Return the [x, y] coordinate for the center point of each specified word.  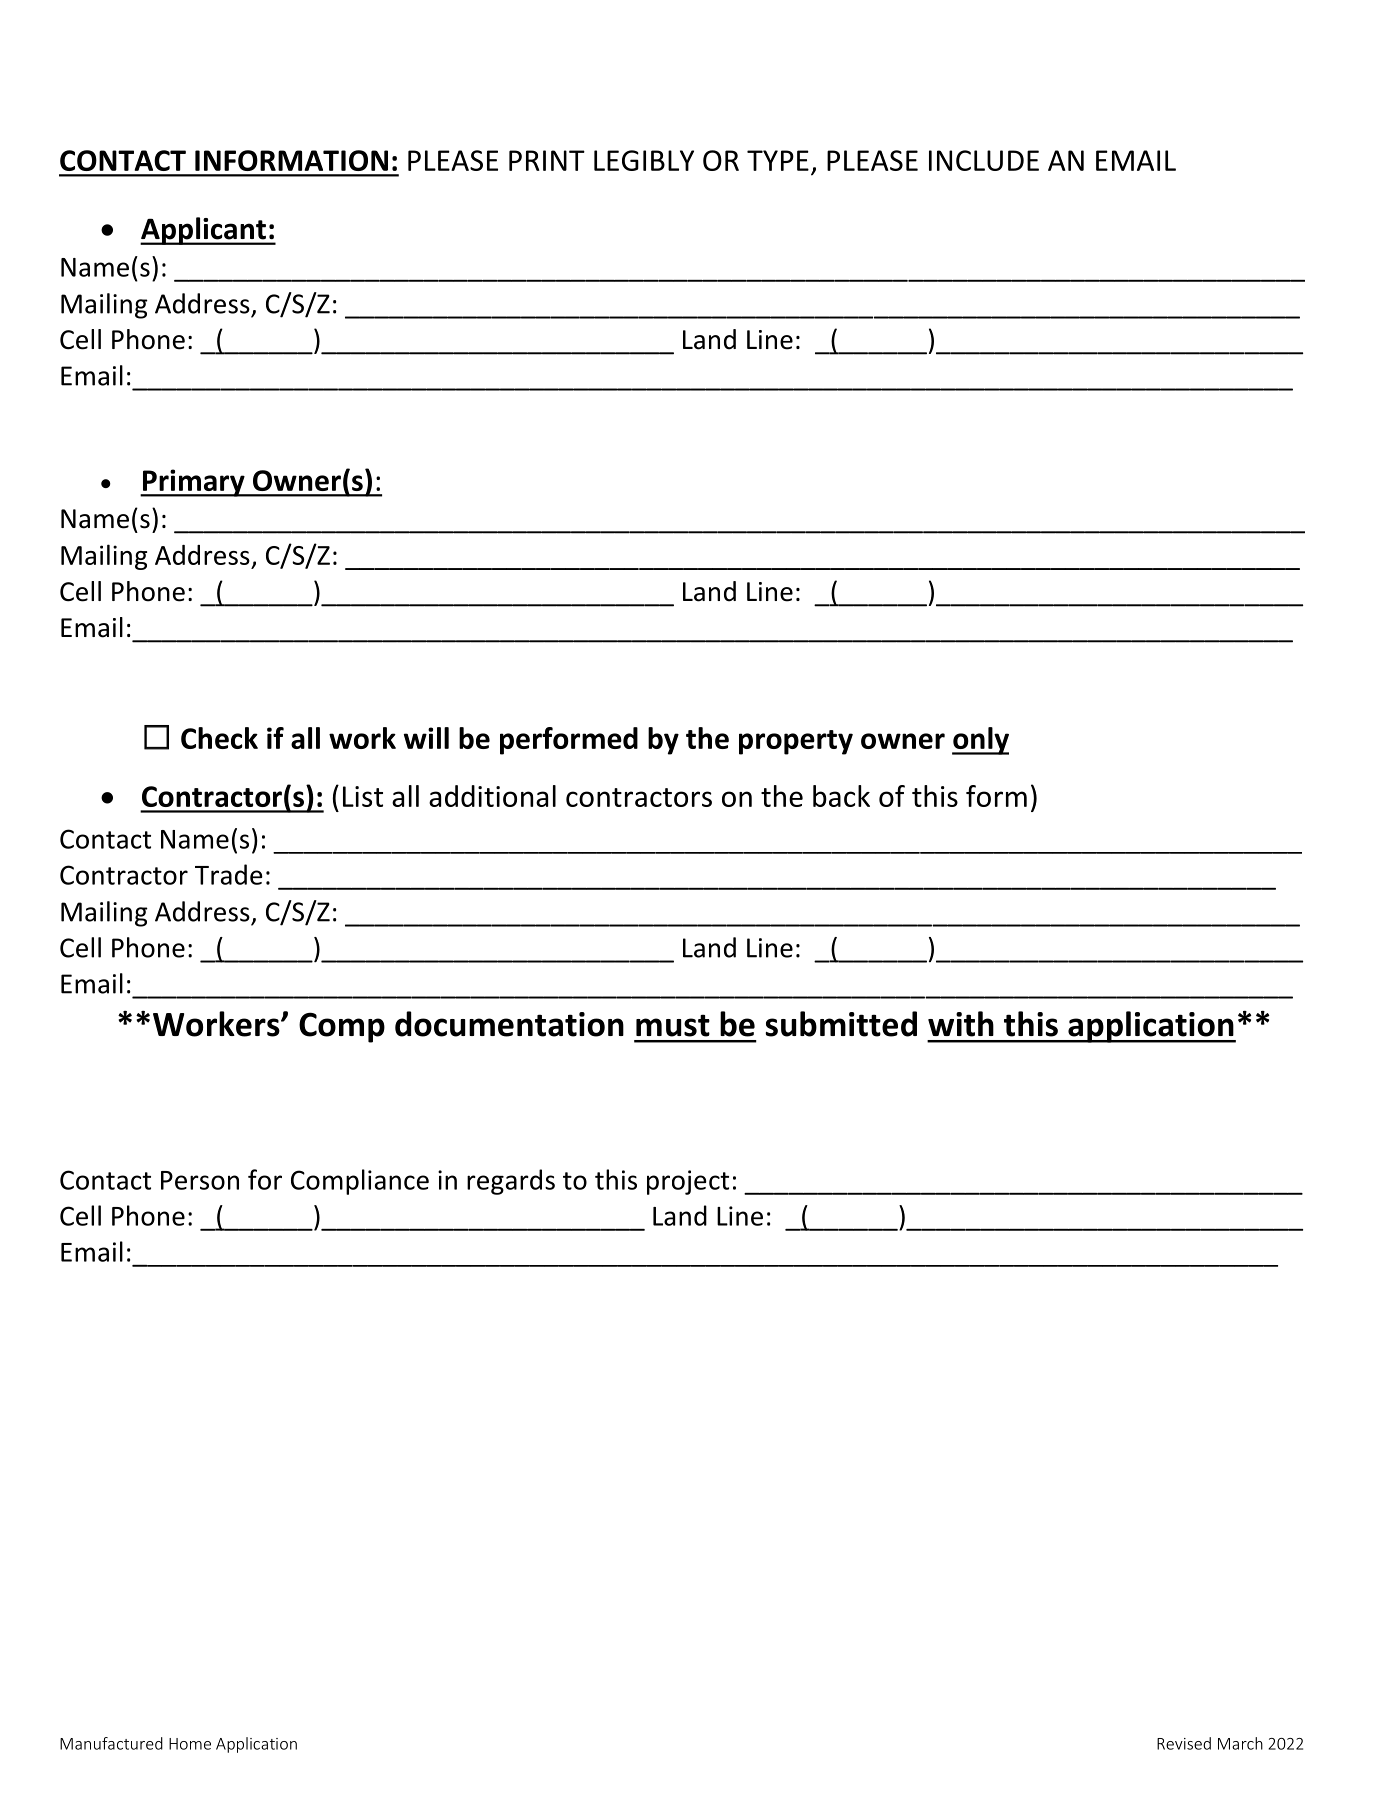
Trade [229, 874]
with [961, 1024]
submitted [841, 1024]
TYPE [778, 160]
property [796, 742]
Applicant [204, 231]
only [980, 741]
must [673, 1025]
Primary [193, 483]
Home [190, 1744]
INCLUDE [984, 160]
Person [200, 1180]
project [688, 1182]
